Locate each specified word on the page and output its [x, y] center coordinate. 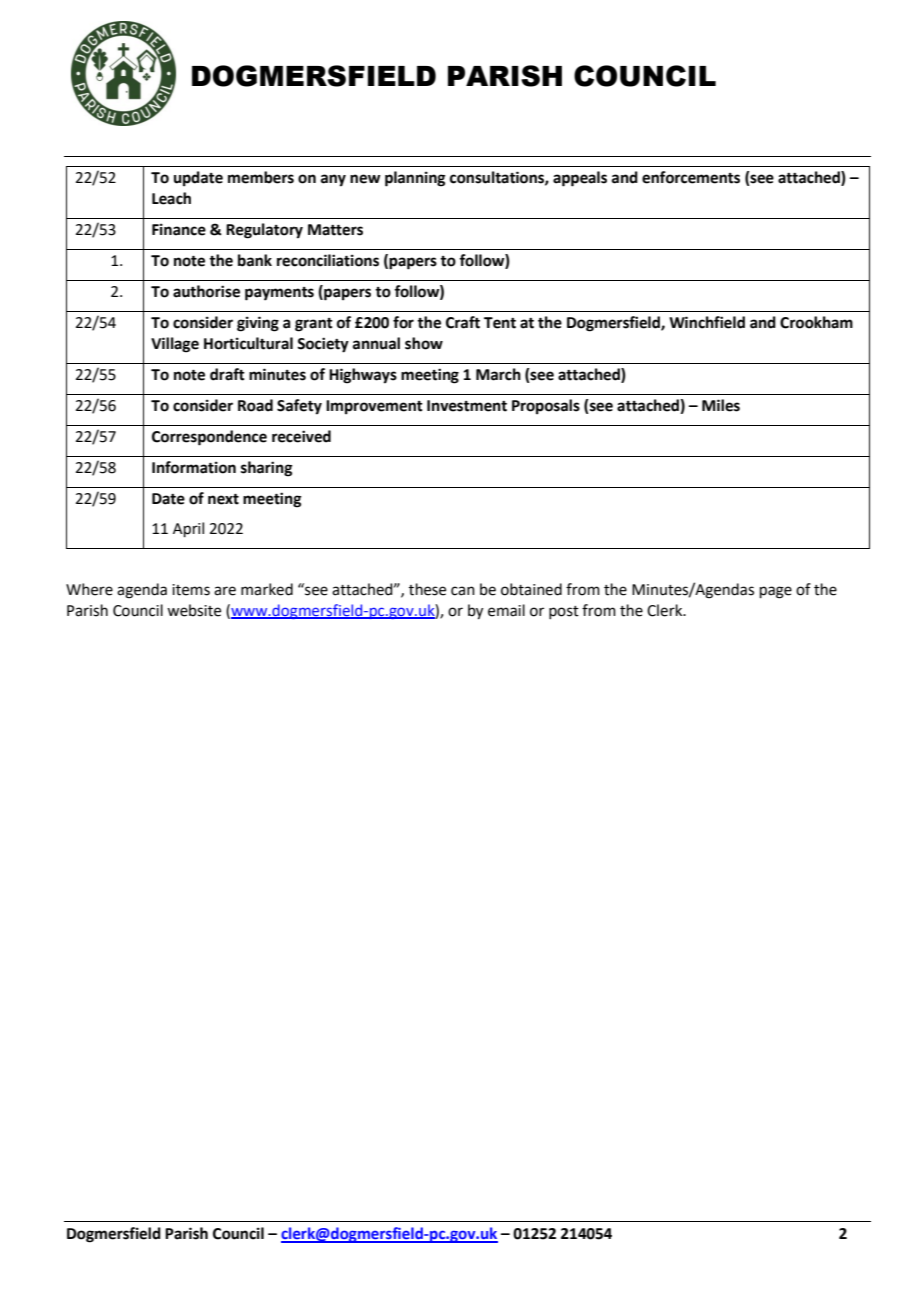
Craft [463, 322]
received [301, 436]
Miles [721, 405]
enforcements [691, 177]
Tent [500, 323]
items [191, 590]
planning [415, 179]
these [427, 589]
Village [175, 345]
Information [194, 467]
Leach [171, 198]
